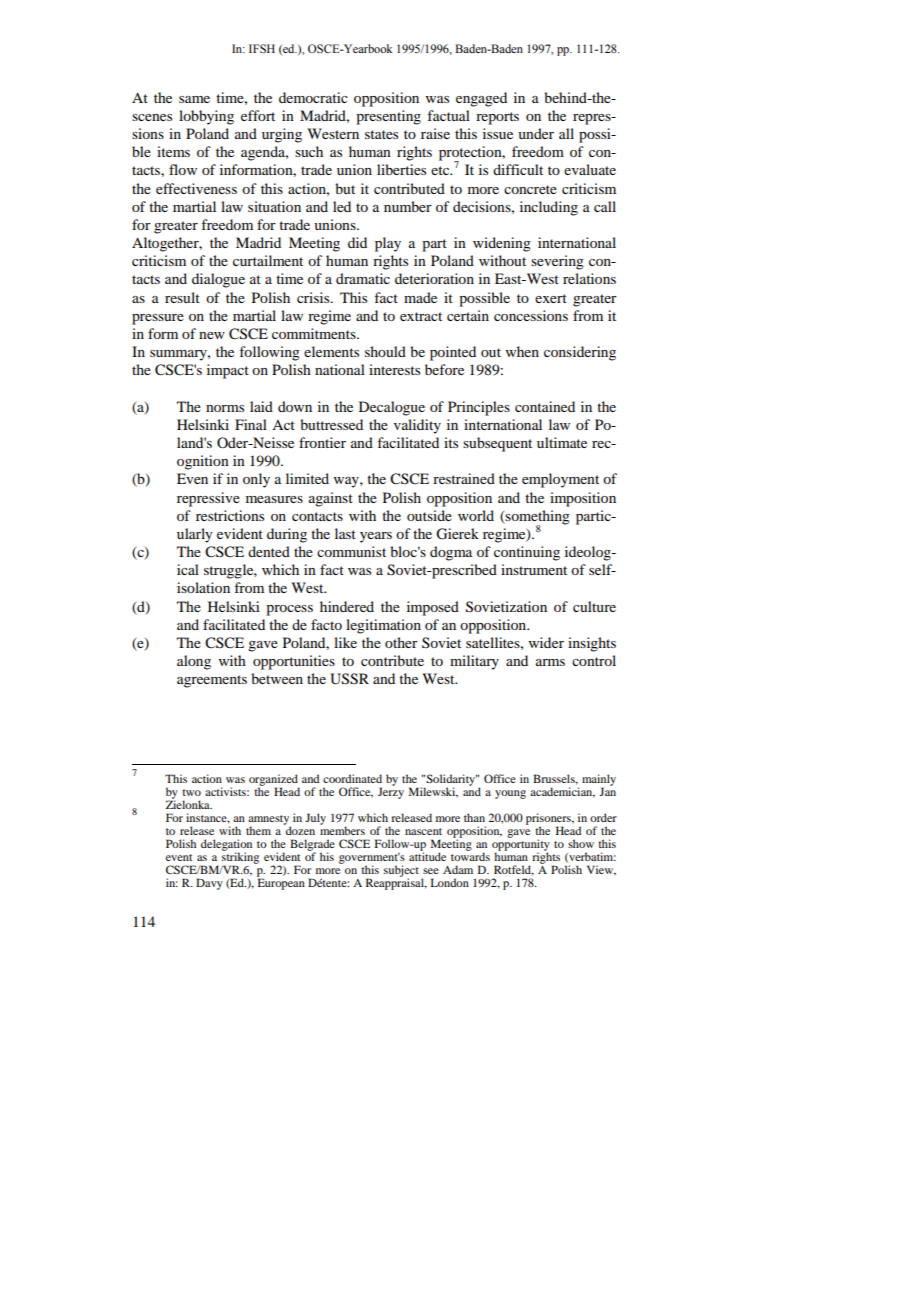  What do you see at coordinates (349, 679) in the screenshot?
I see `USSR` at bounding box center [349, 679].
